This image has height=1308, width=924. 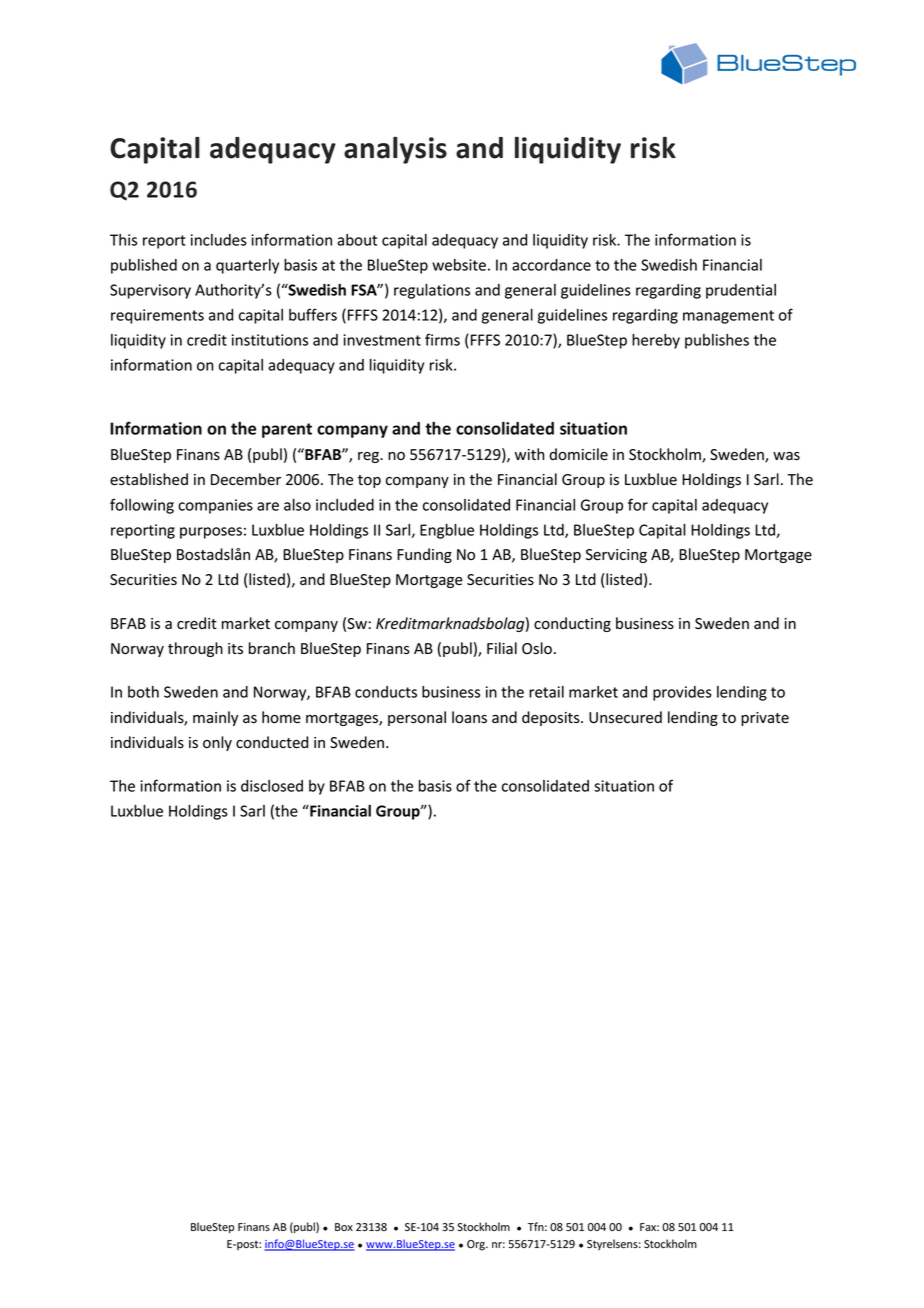 I want to click on prudential, so click(x=741, y=291).
